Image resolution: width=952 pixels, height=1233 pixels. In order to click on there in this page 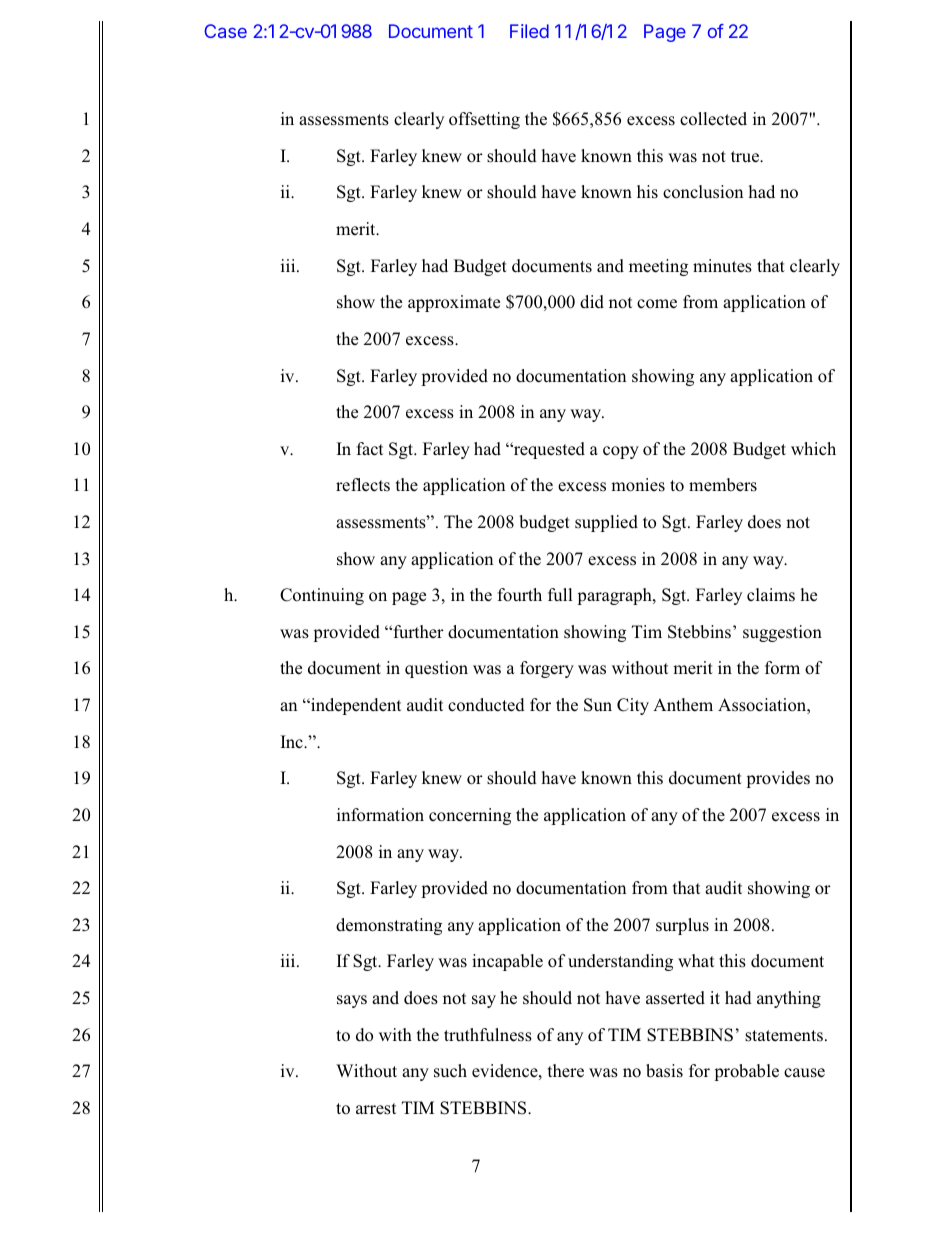, I will do `click(566, 1071)`.
